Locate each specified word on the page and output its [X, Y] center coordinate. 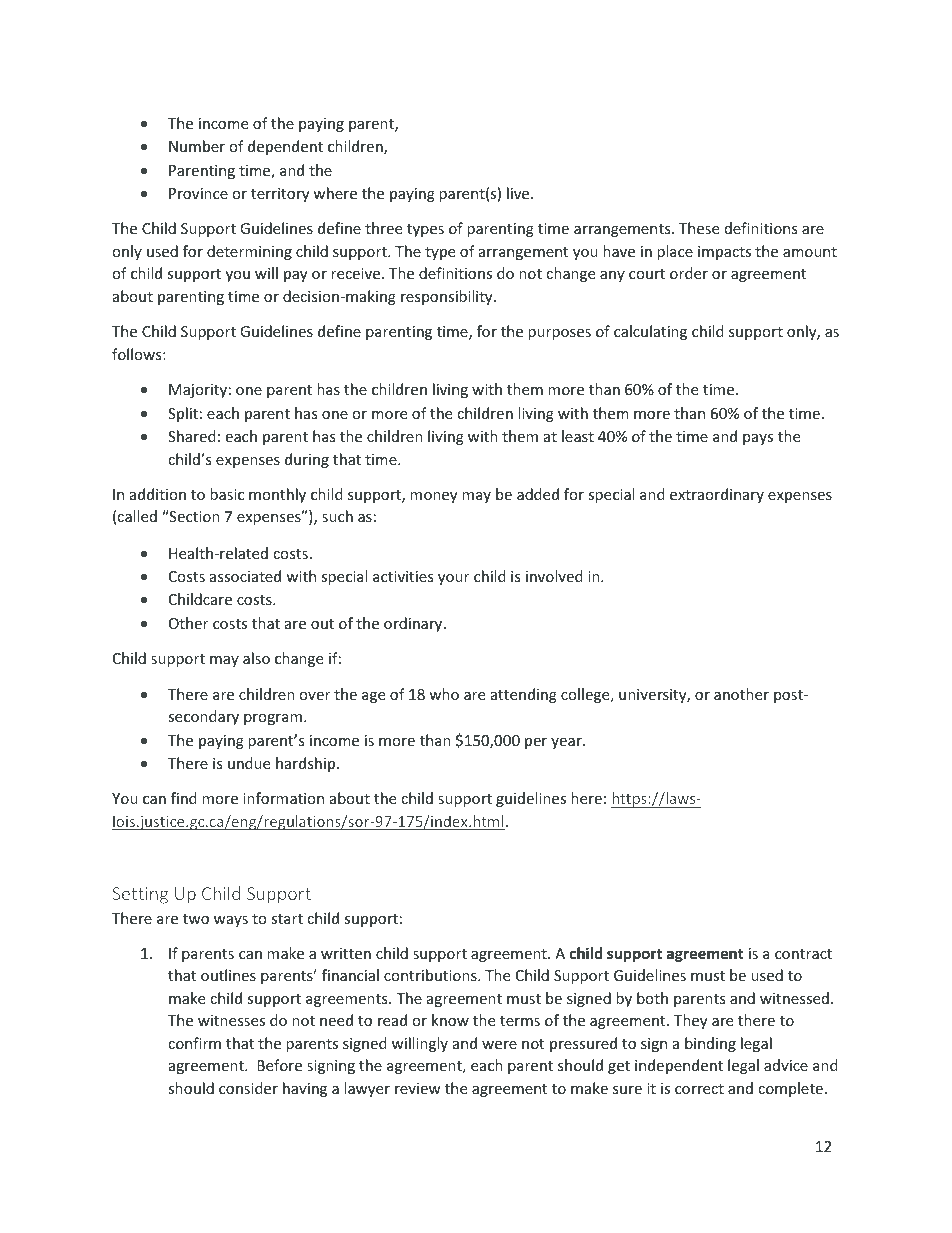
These [699, 228]
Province [198, 193]
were [499, 1045]
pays [758, 439]
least [578, 436]
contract [803, 954]
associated [245, 576]
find [184, 798]
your [453, 579]
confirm [194, 1043]
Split [183, 414]
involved [554, 576]
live [519, 193]
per [536, 743]
